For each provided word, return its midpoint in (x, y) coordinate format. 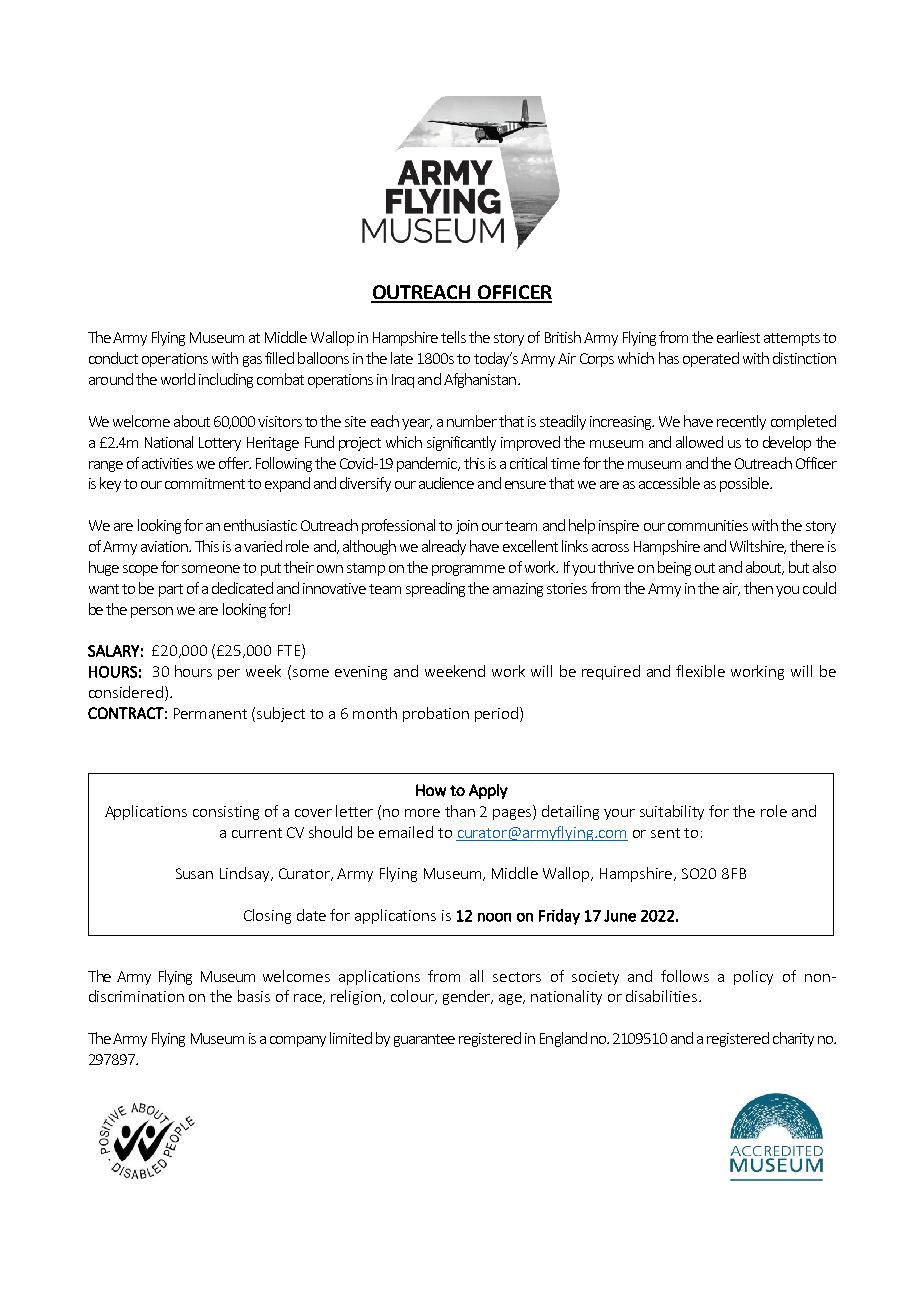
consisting (226, 813)
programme (468, 570)
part (171, 590)
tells (453, 337)
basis (254, 996)
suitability (672, 812)
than (460, 811)
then (758, 588)
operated (711, 359)
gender (468, 997)
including (226, 380)
